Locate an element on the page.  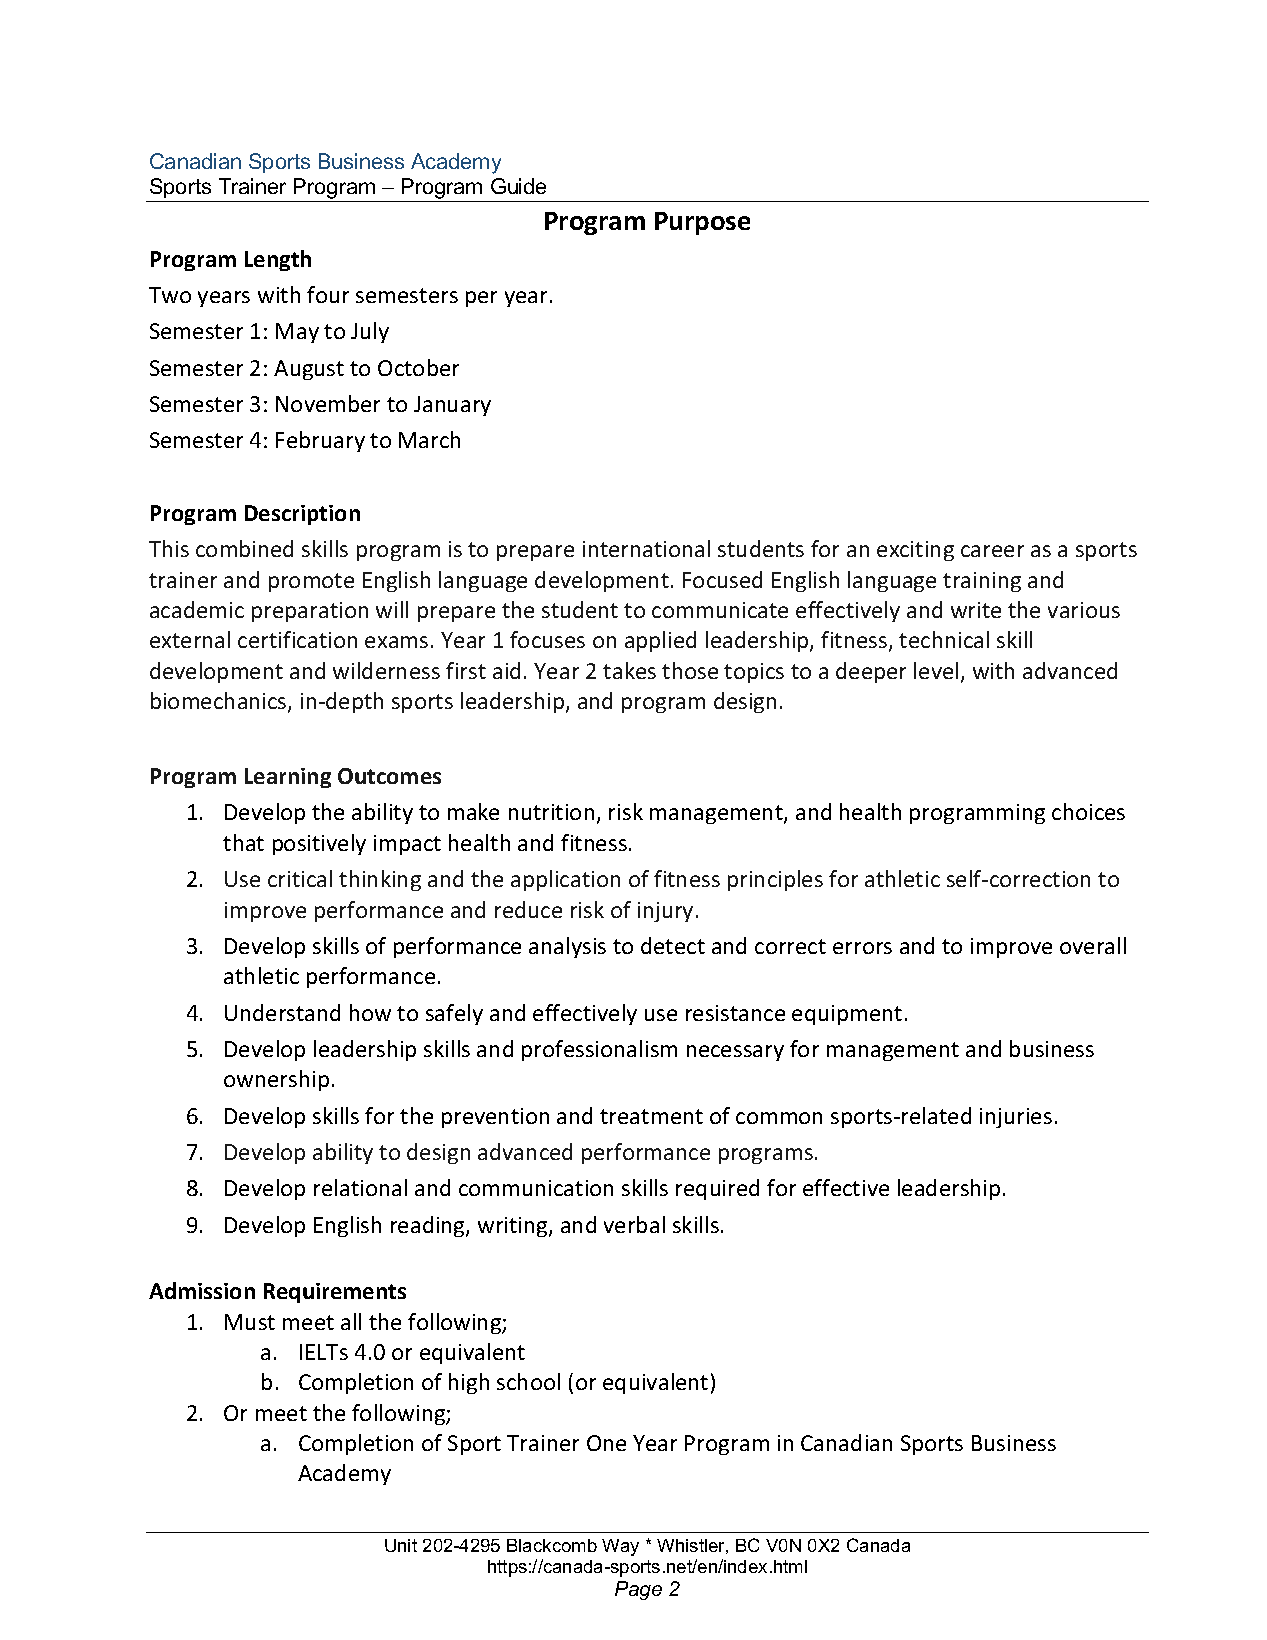
level is located at coordinates (936, 670).
